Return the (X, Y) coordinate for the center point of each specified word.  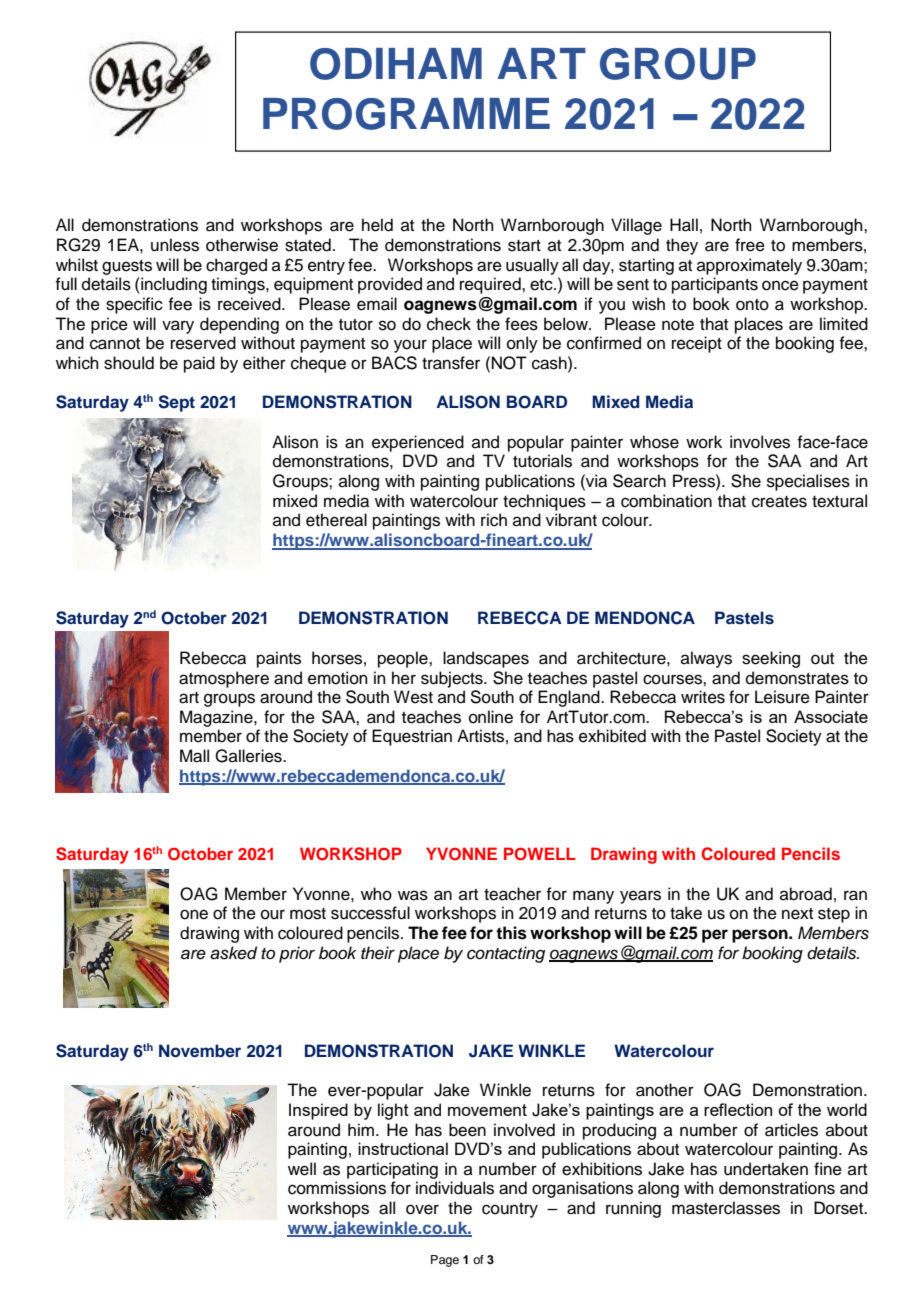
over (422, 1209)
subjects (453, 679)
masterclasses (726, 1208)
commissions (337, 1188)
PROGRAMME (406, 114)
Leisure (782, 697)
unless (175, 245)
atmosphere (224, 679)
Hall (684, 225)
